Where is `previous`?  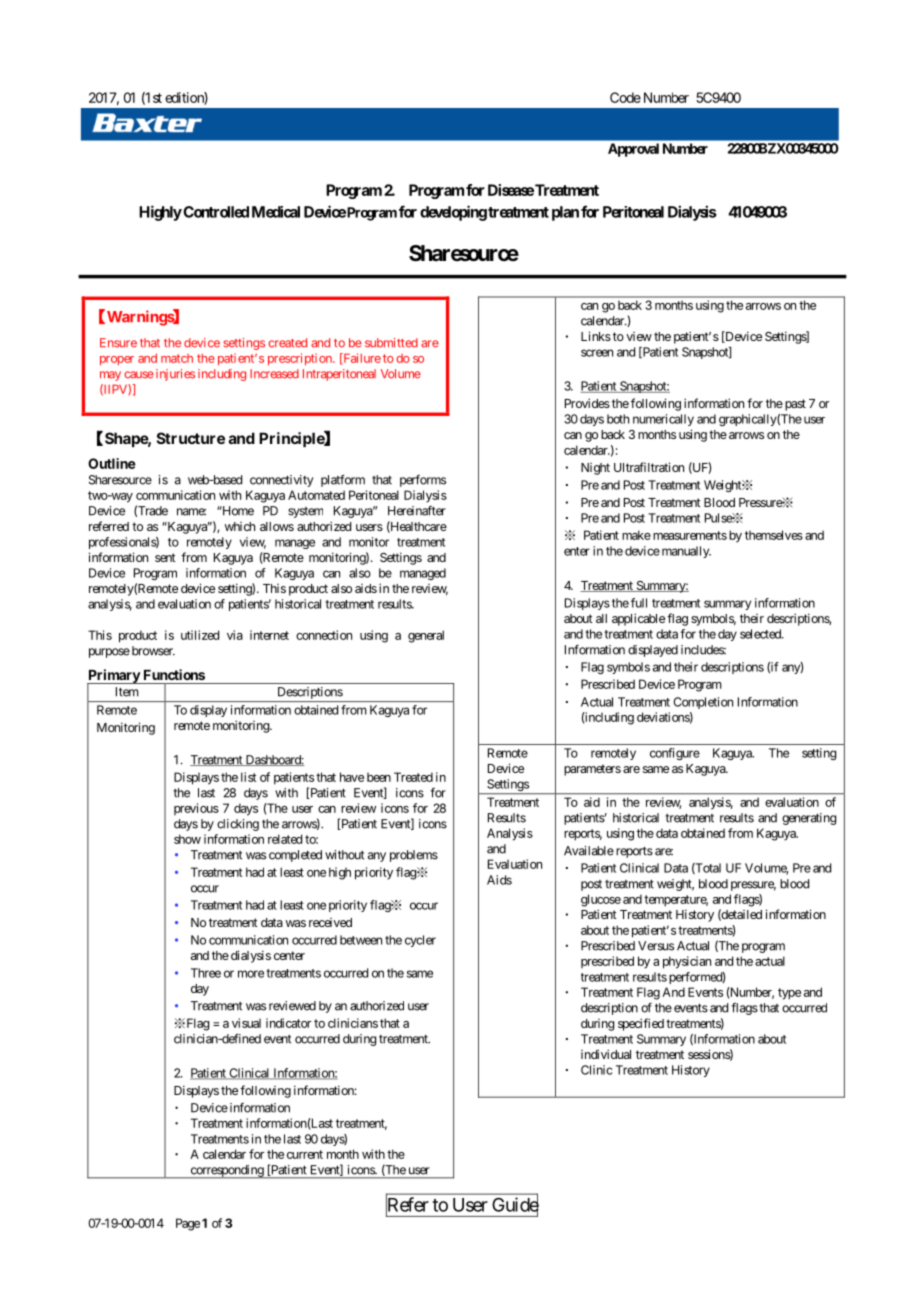
previous is located at coordinates (196, 809).
